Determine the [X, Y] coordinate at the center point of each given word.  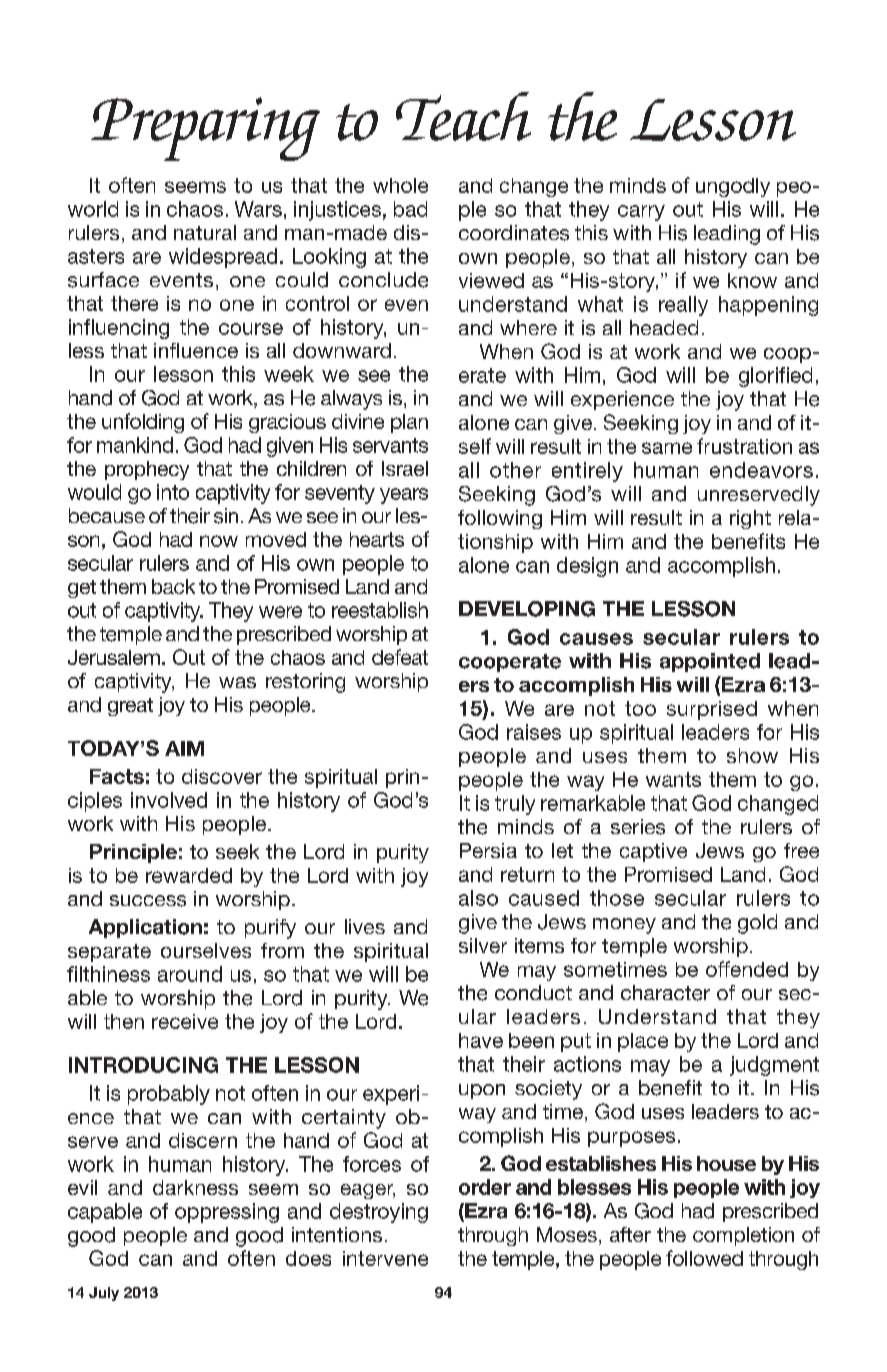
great [130, 707]
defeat [400, 657]
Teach [463, 116]
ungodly [733, 187]
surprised [712, 710]
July [104, 1294]
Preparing [205, 129]
